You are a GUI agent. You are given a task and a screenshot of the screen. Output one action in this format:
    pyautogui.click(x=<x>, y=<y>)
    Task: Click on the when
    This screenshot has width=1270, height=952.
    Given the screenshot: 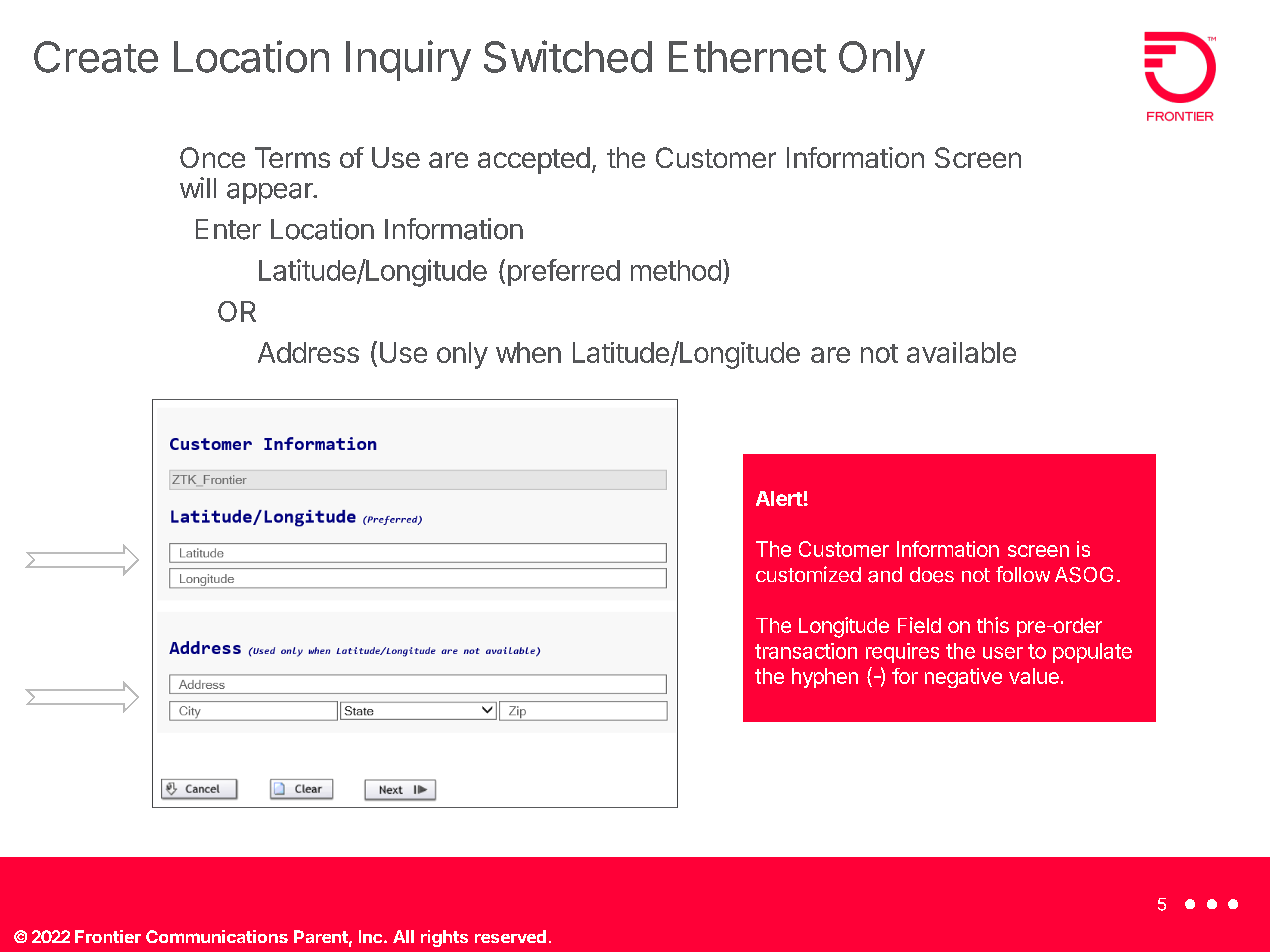 What is the action you would take?
    pyautogui.click(x=528, y=352)
